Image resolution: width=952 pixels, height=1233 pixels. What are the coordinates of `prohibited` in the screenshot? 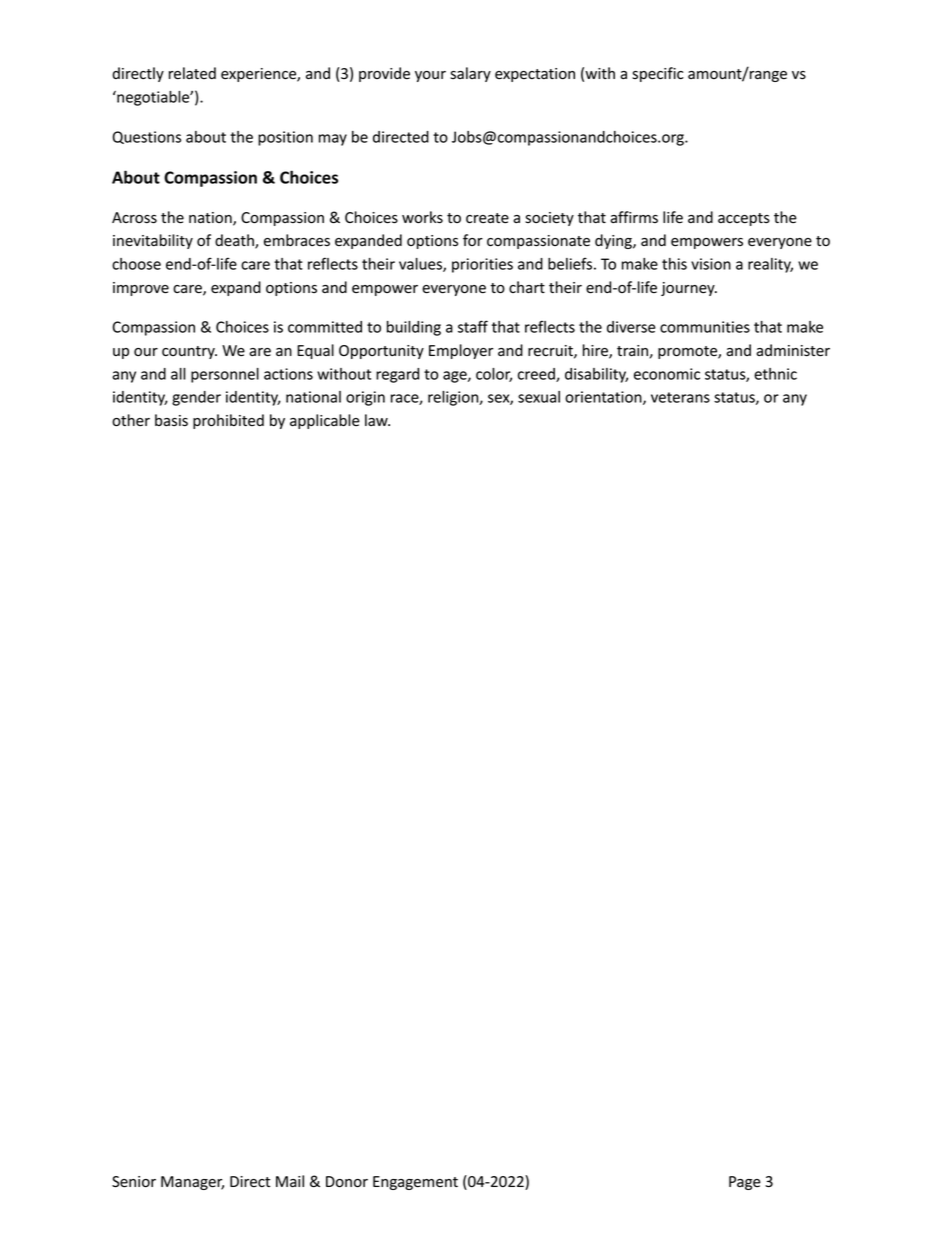 It's located at (228, 421).
